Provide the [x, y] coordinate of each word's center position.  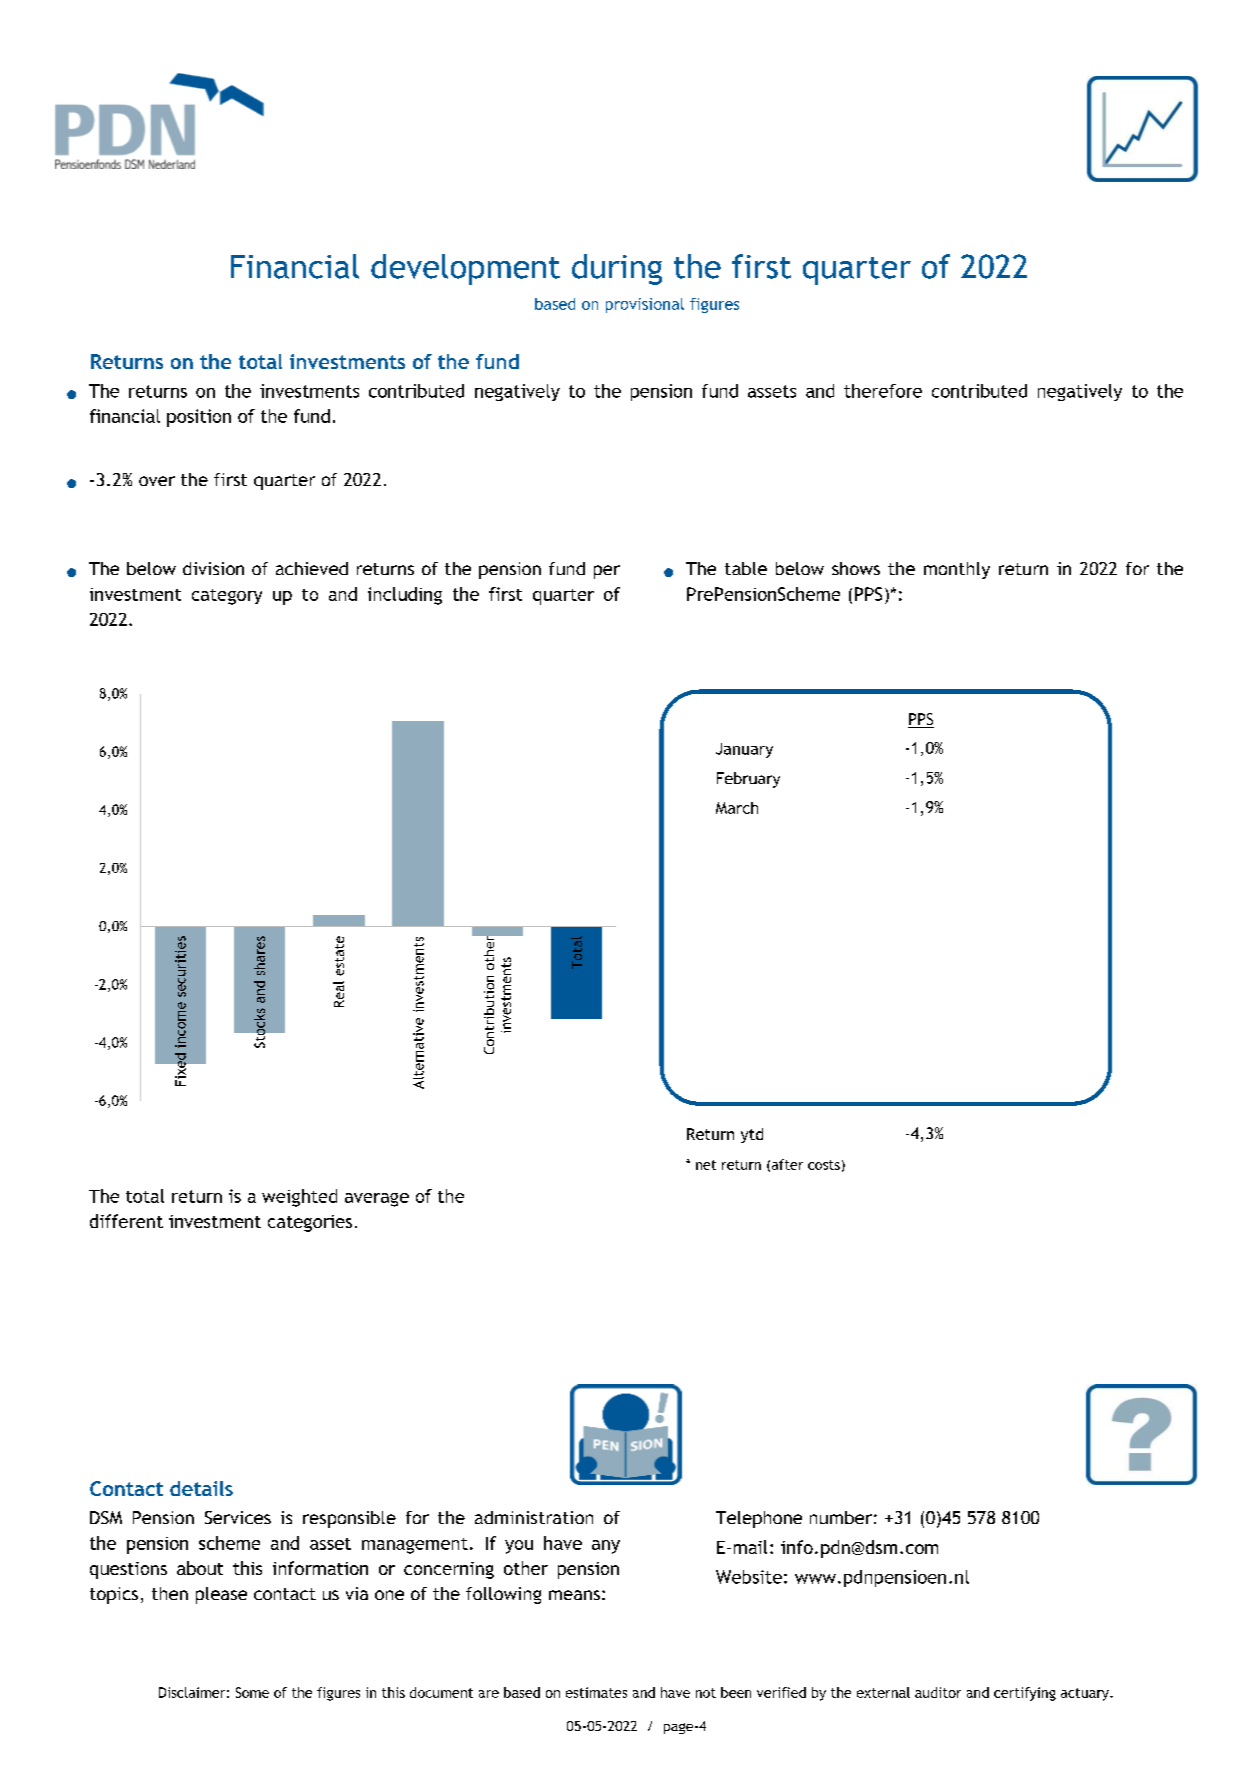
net [706, 1165]
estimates [596, 1692]
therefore [883, 391]
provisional [645, 305]
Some [252, 1692]
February [748, 780]
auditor [938, 1692]
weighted [299, 1198]
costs [824, 1165]
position [199, 418]
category [227, 597]
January [744, 750]
